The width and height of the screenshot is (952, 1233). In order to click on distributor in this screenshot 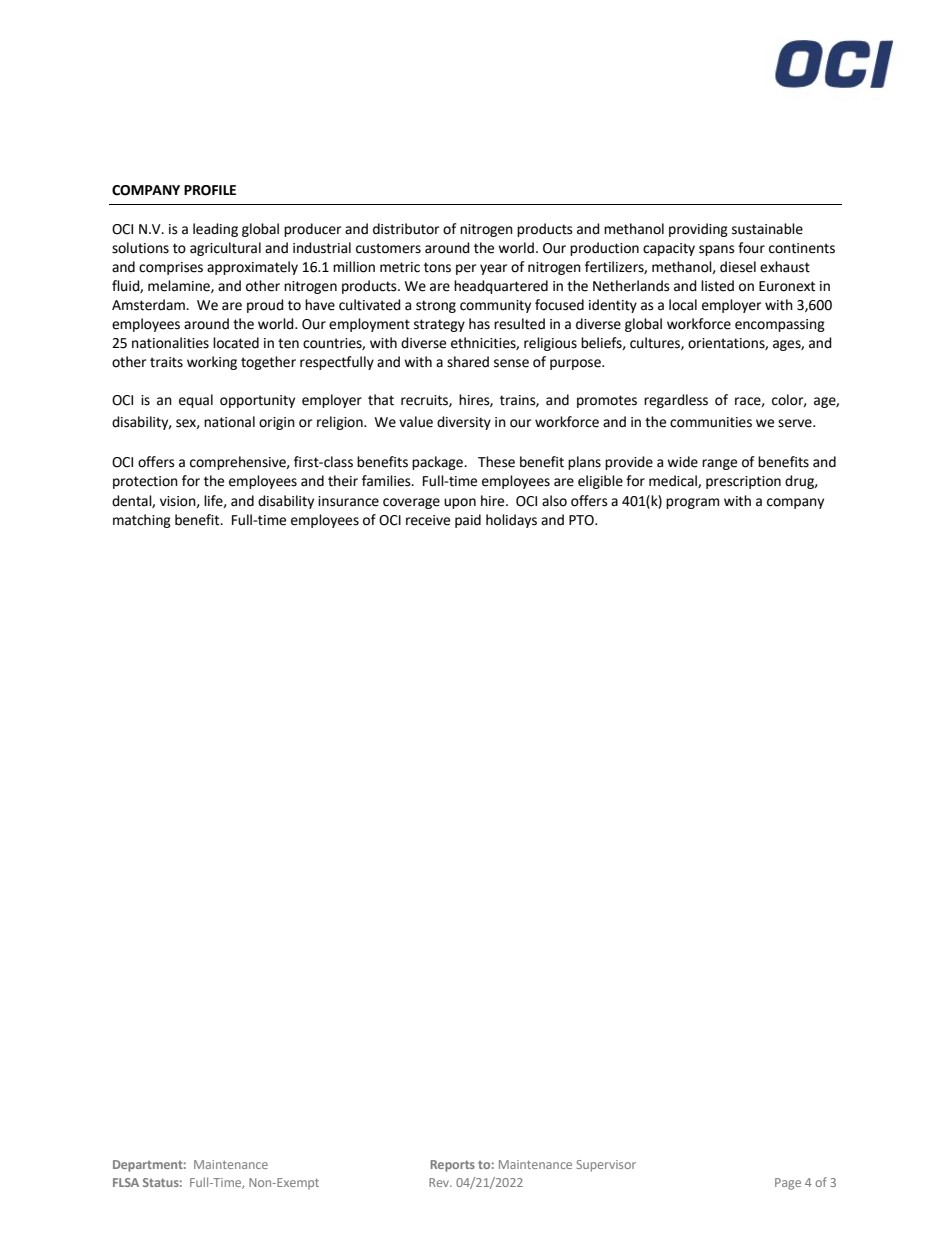, I will do `click(406, 229)`.
